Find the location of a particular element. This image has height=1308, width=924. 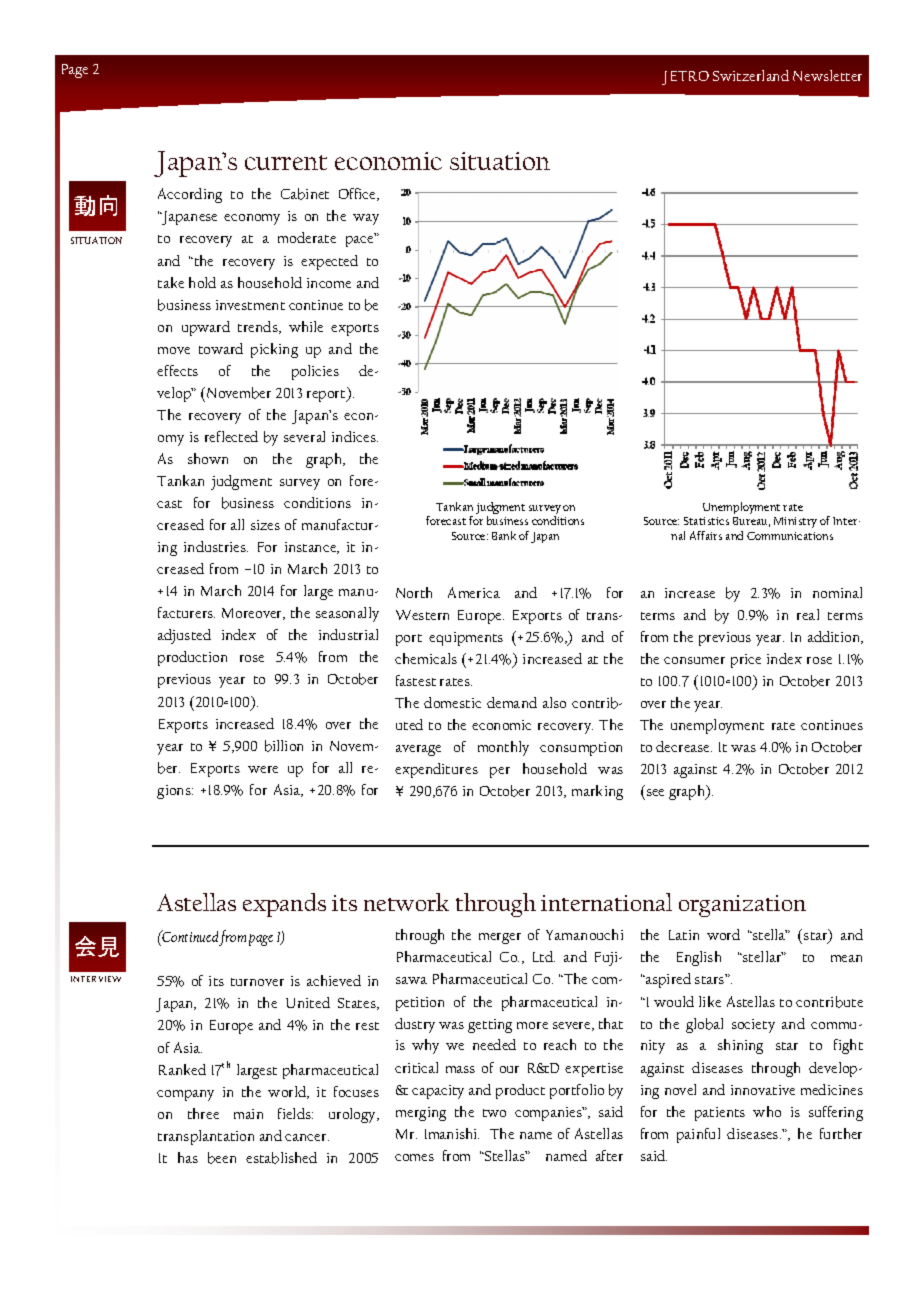

main is located at coordinates (248, 1114).
